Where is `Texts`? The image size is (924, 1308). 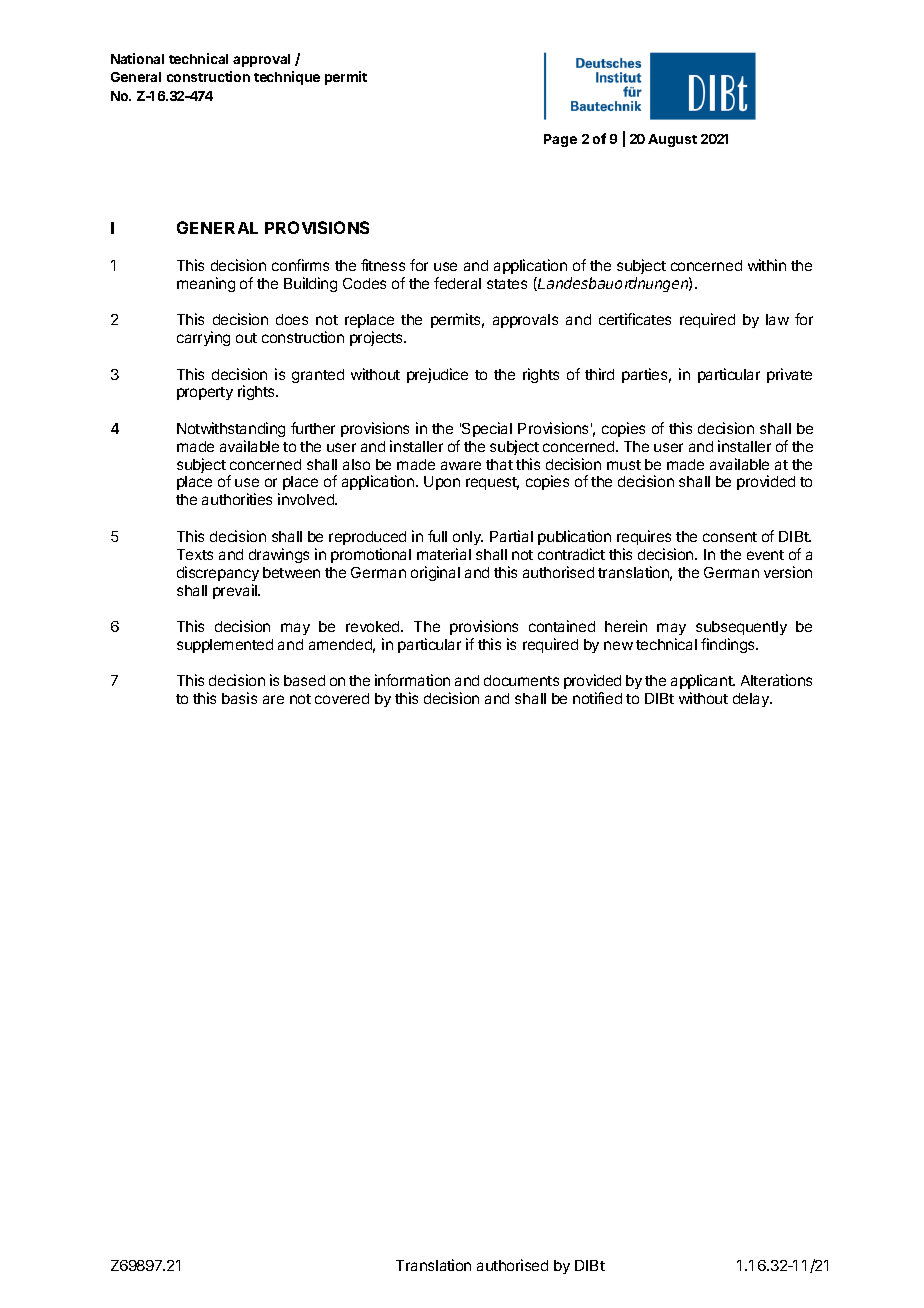
Texts is located at coordinates (195, 554).
